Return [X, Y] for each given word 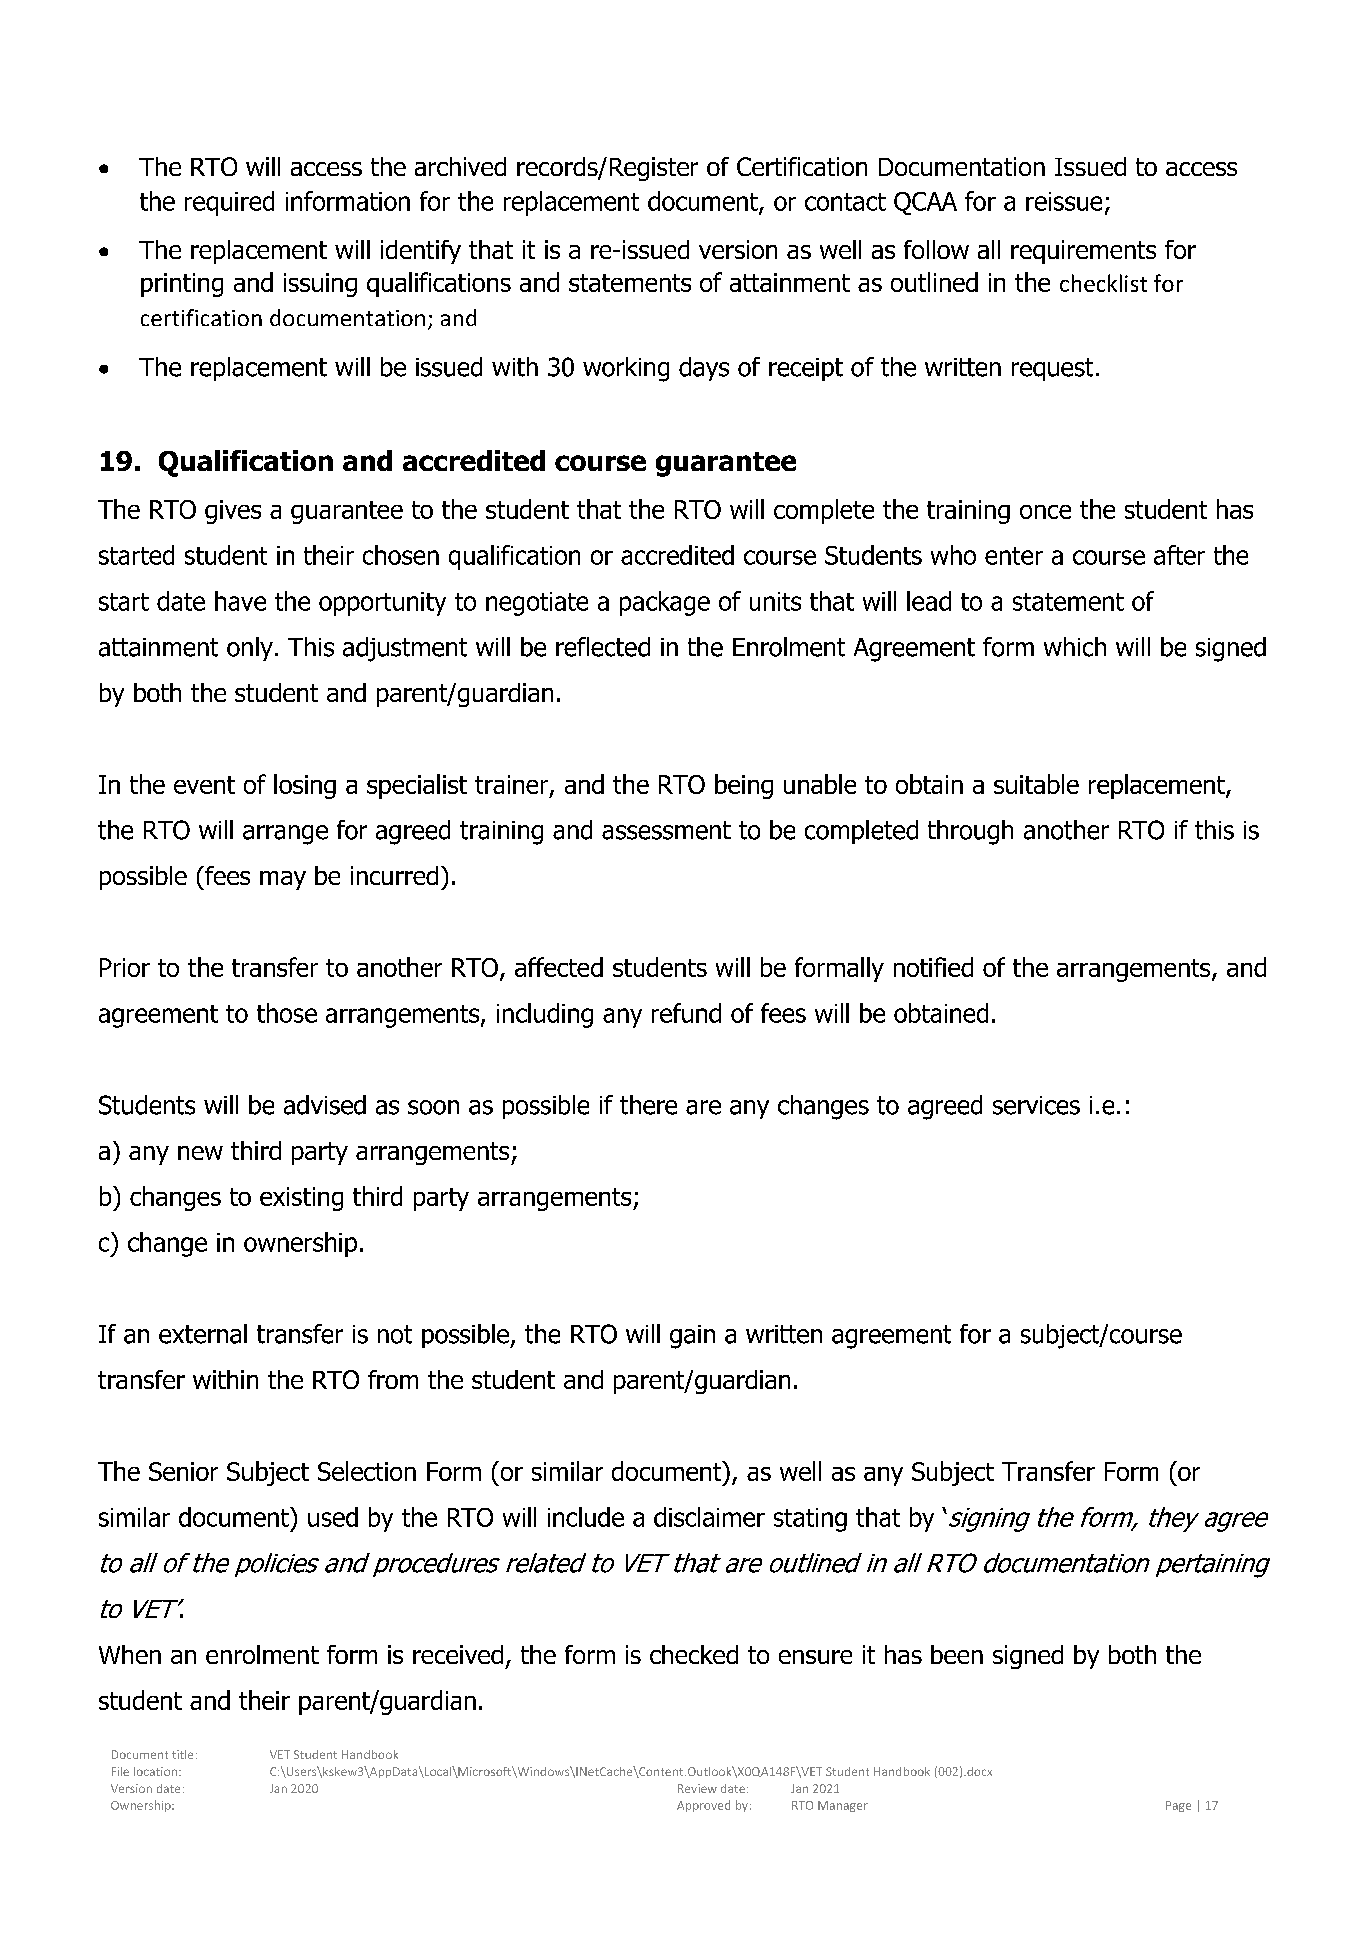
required [229, 203]
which [1075, 647]
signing [988, 1520]
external [203, 1334]
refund [686, 1013]
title [182, 1754]
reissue [1064, 201]
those [287, 1013]
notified [933, 967]
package [665, 603]
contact [845, 202]
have [240, 601]
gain [692, 1337]
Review [697, 1788]
